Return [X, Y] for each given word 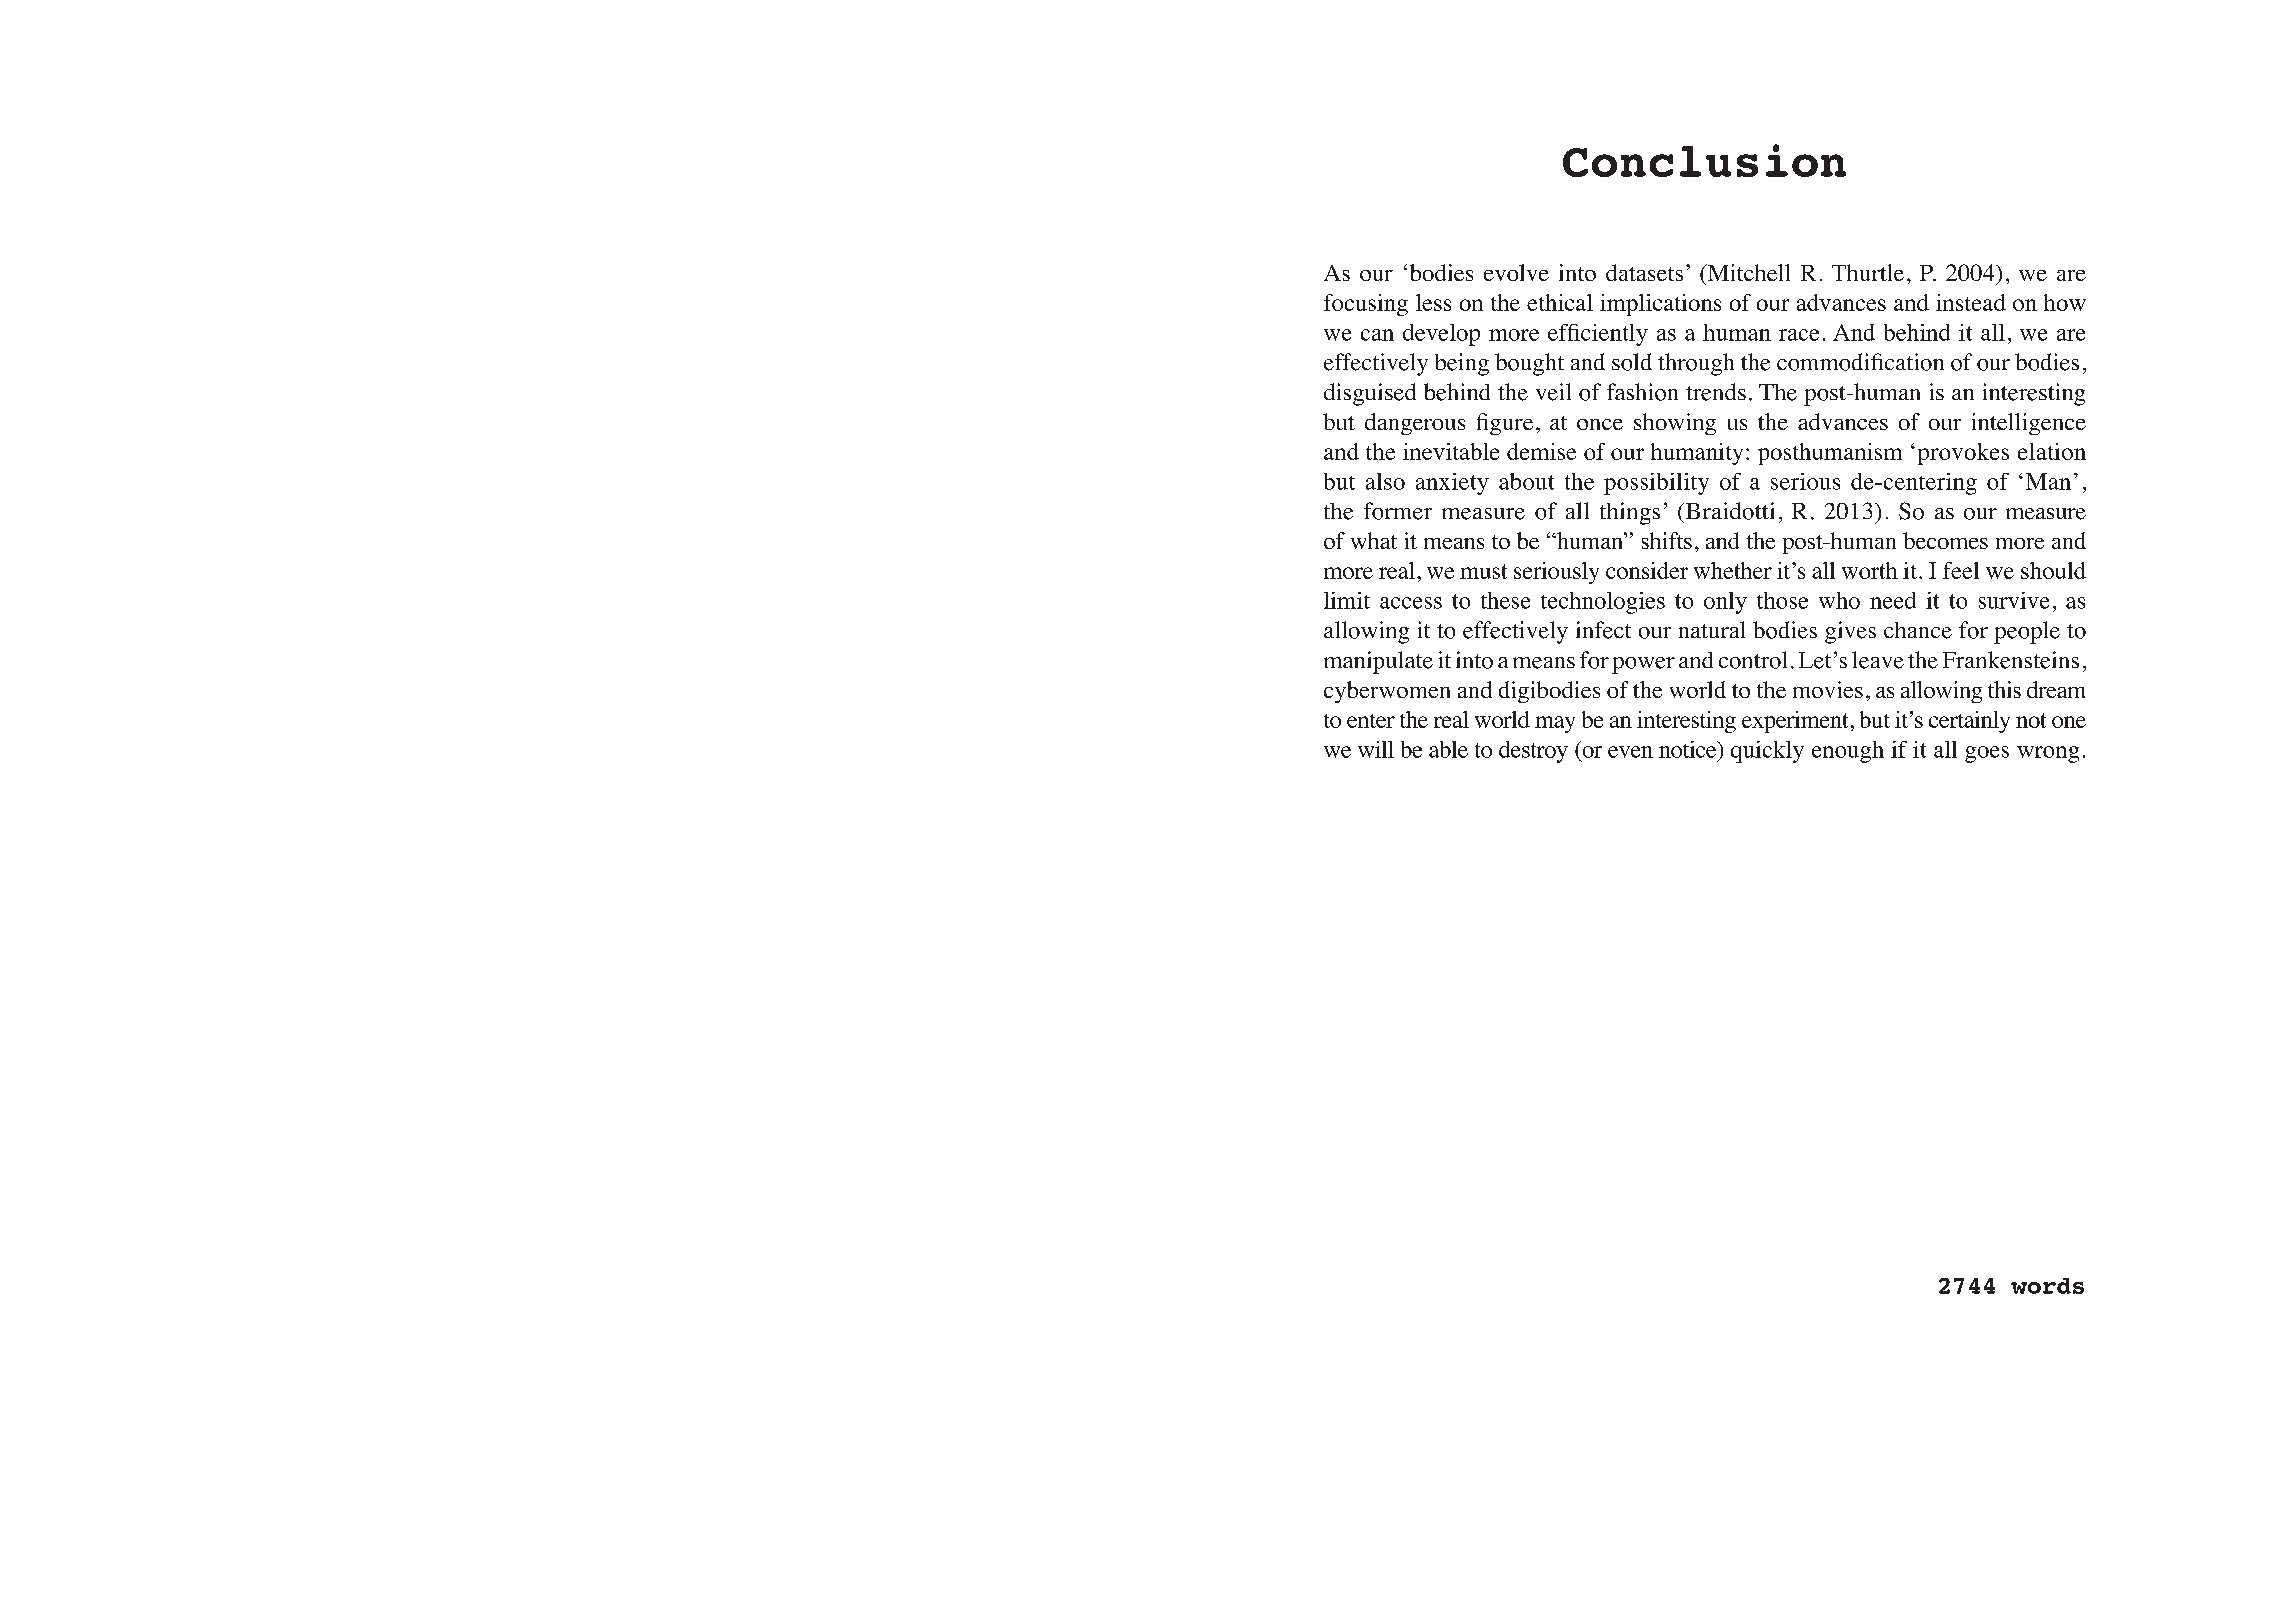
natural [1712, 629]
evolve [1516, 272]
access [1411, 603]
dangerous [1415, 424]
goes [1987, 754]
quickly [1767, 752]
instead [1971, 302]
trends [1716, 392]
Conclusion [1704, 160]
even [1630, 752]
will [1376, 749]
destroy [1533, 752]
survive [2014, 600]
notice [1689, 749]
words [2047, 1286]
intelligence [2029, 424]
